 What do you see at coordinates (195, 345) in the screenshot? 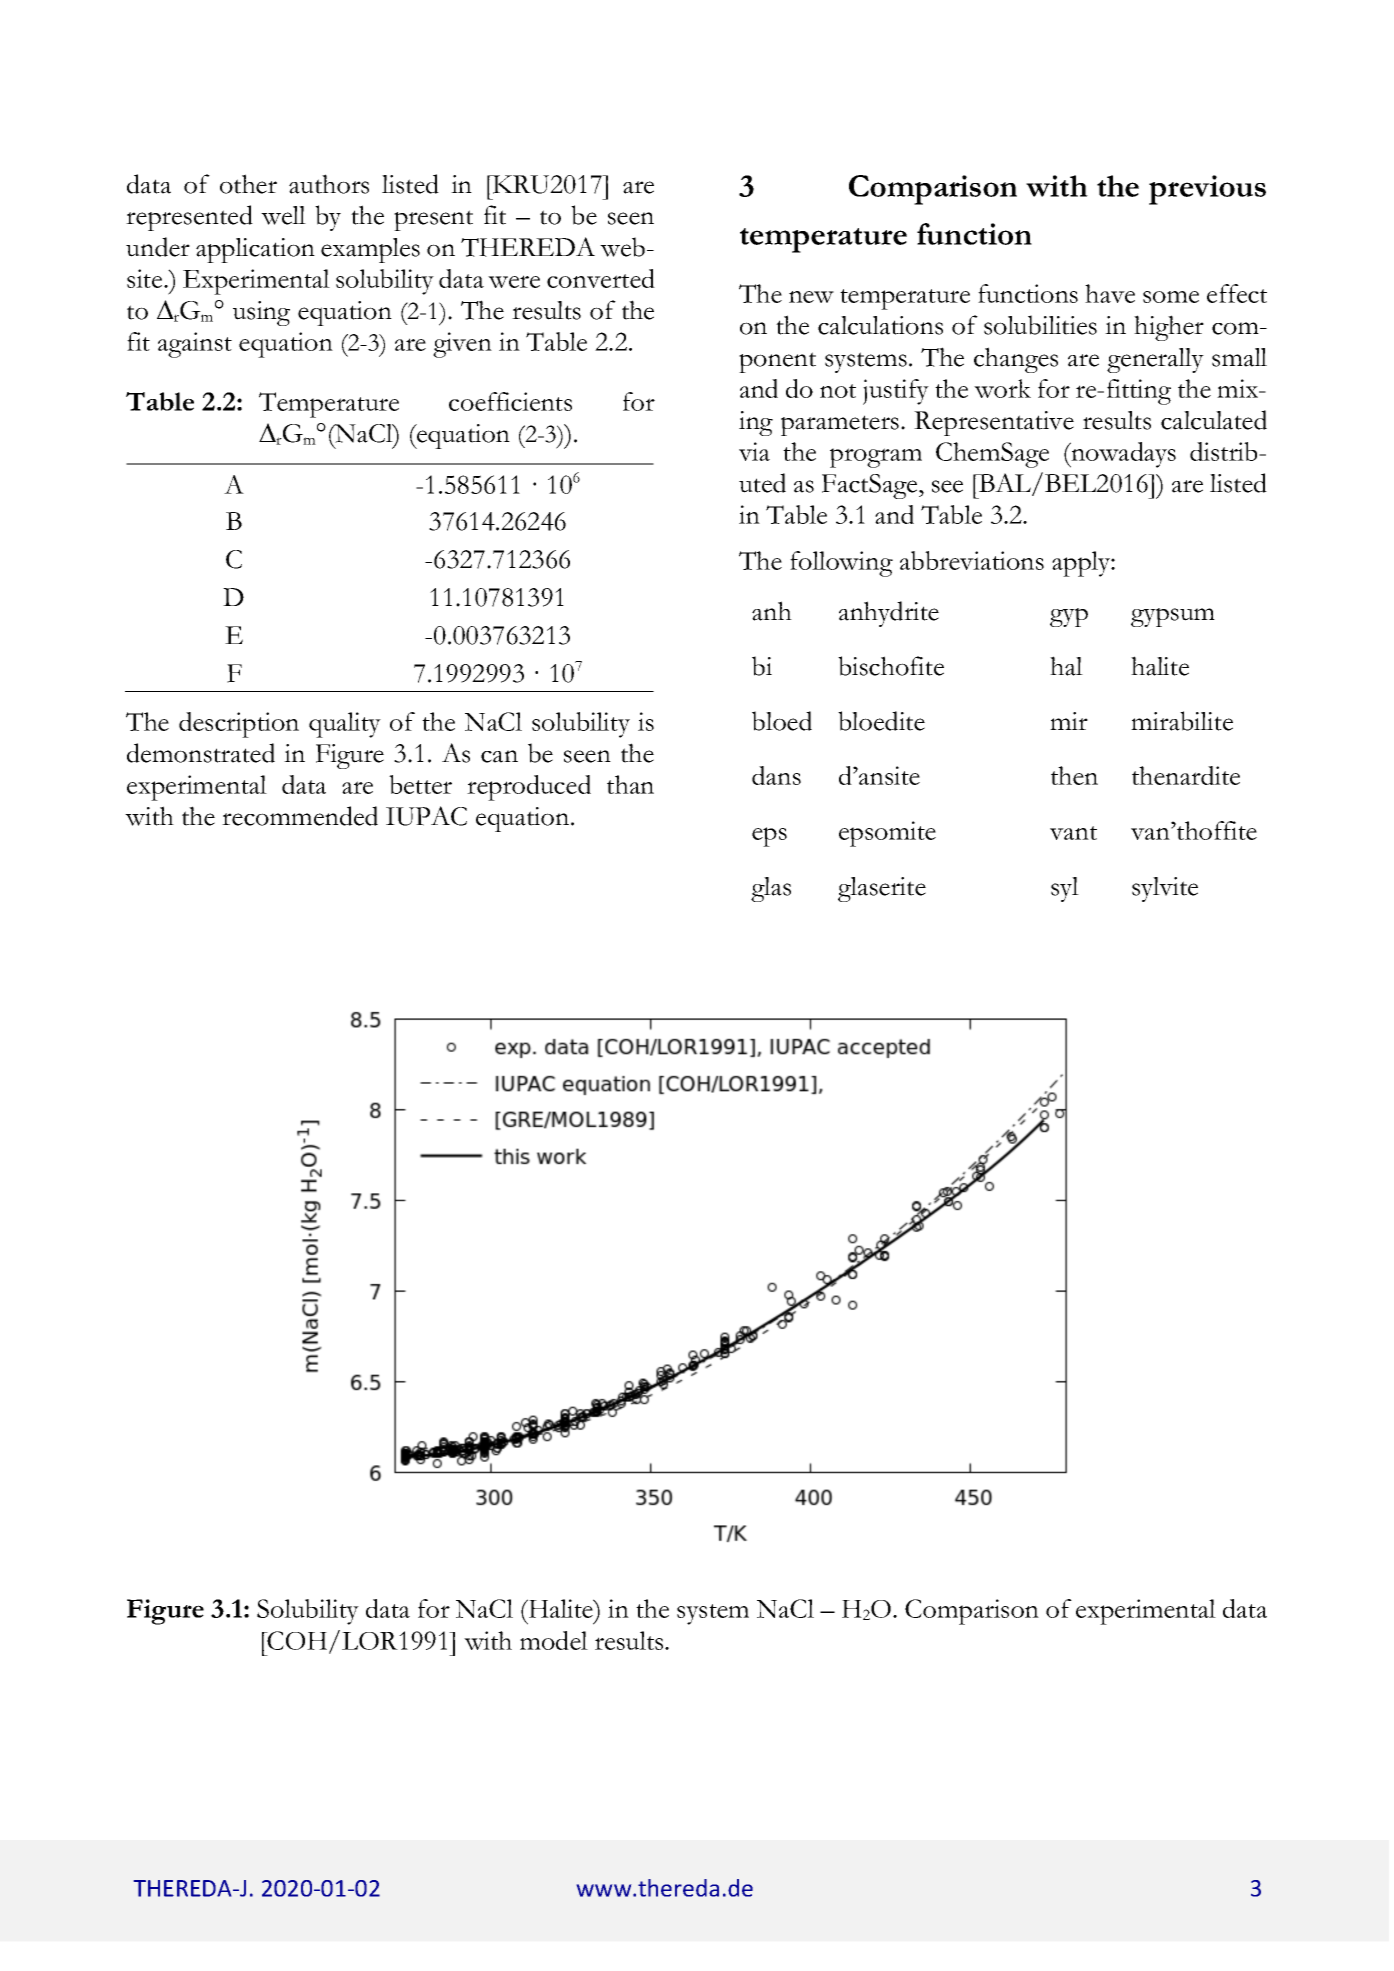
I see `against` at bounding box center [195, 345].
